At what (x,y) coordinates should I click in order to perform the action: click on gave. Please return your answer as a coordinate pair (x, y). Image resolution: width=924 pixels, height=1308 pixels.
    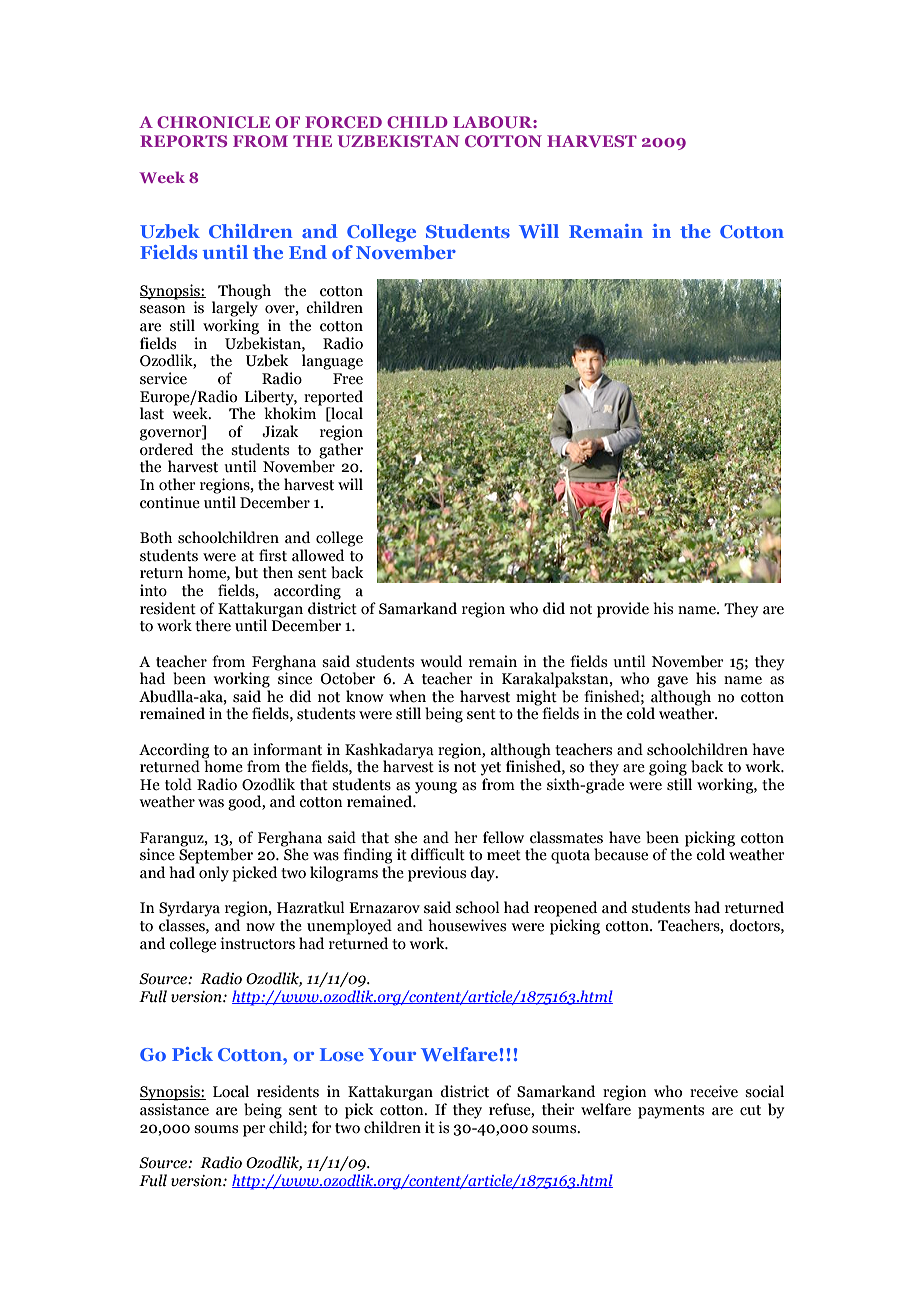
    Looking at the image, I should click on (672, 682).
